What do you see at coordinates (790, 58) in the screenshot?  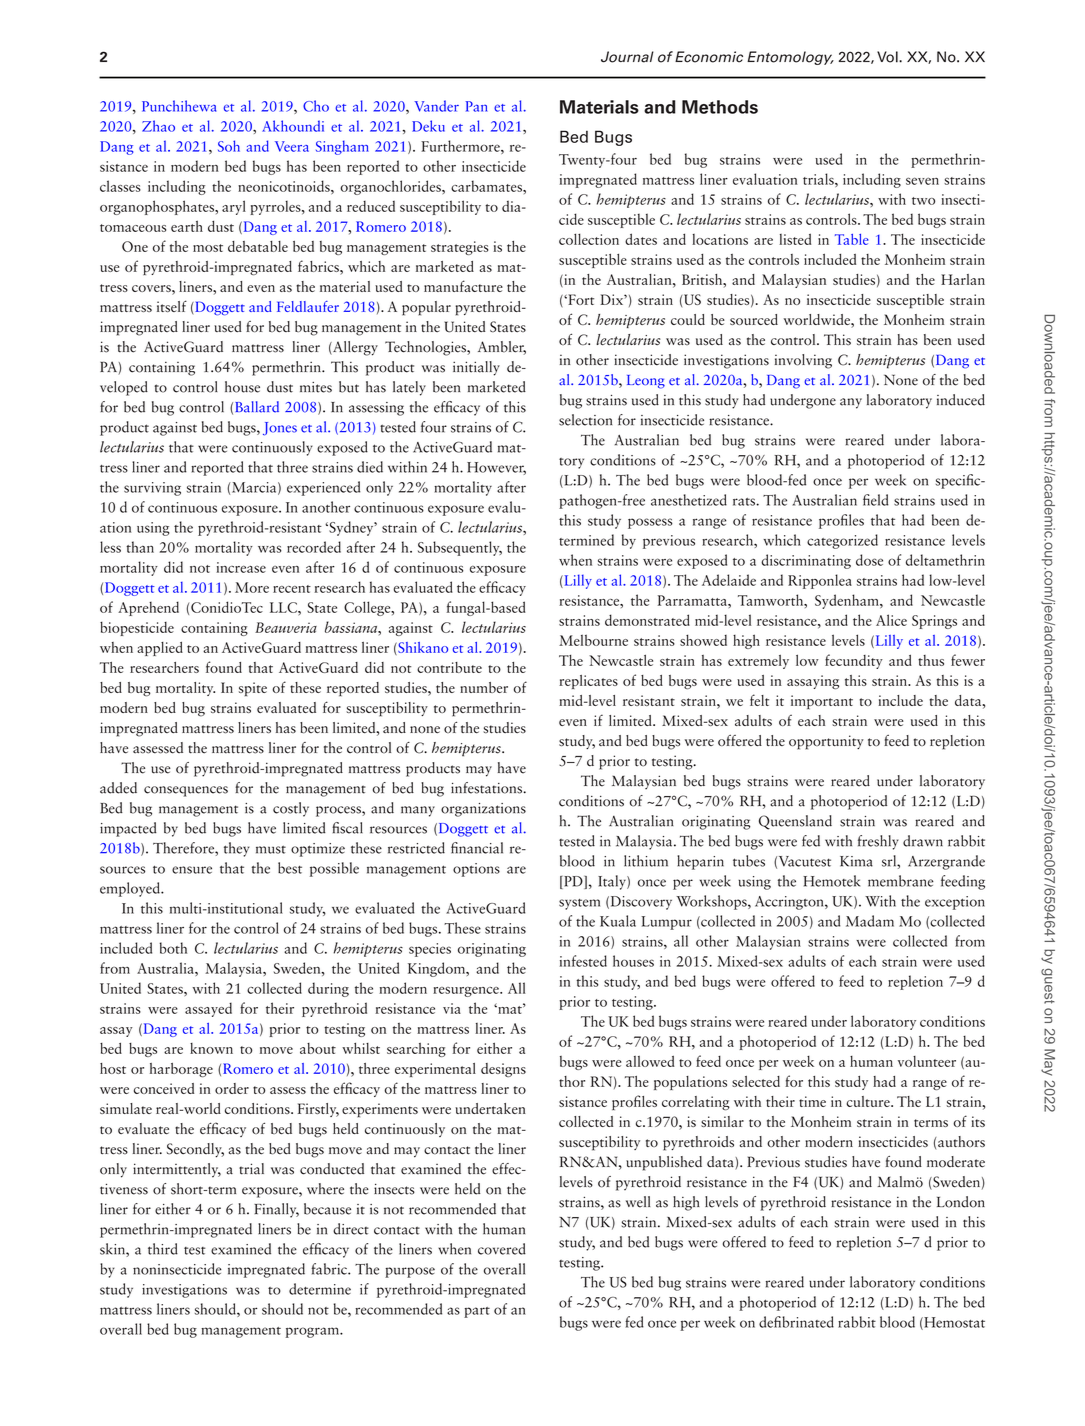 I see `Entomology` at bounding box center [790, 58].
